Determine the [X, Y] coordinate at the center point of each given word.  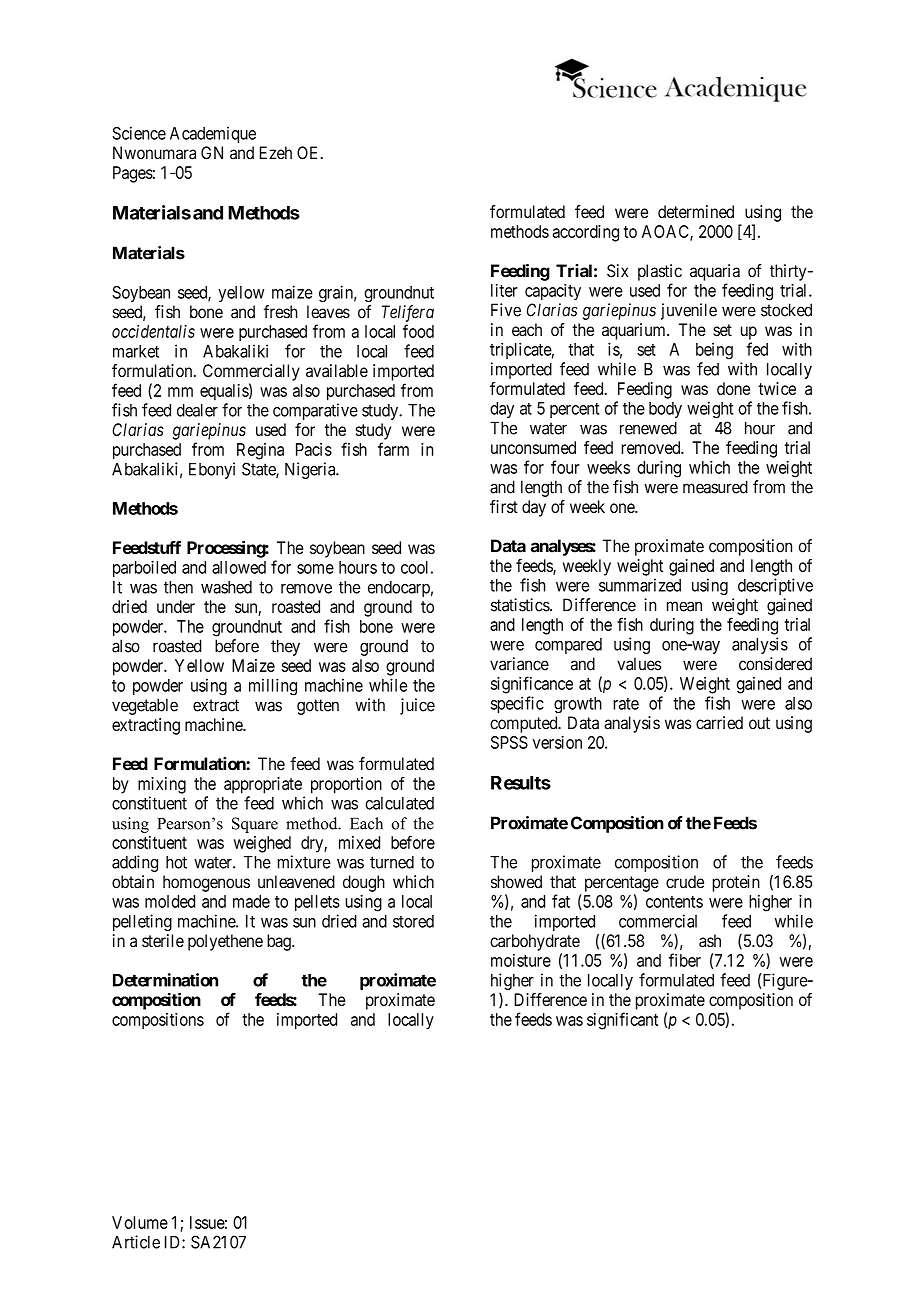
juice [417, 706]
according [586, 233]
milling [273, 687]
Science [139, 133]
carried [719, 723]
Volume [140, 1222]
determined [696, 211]
